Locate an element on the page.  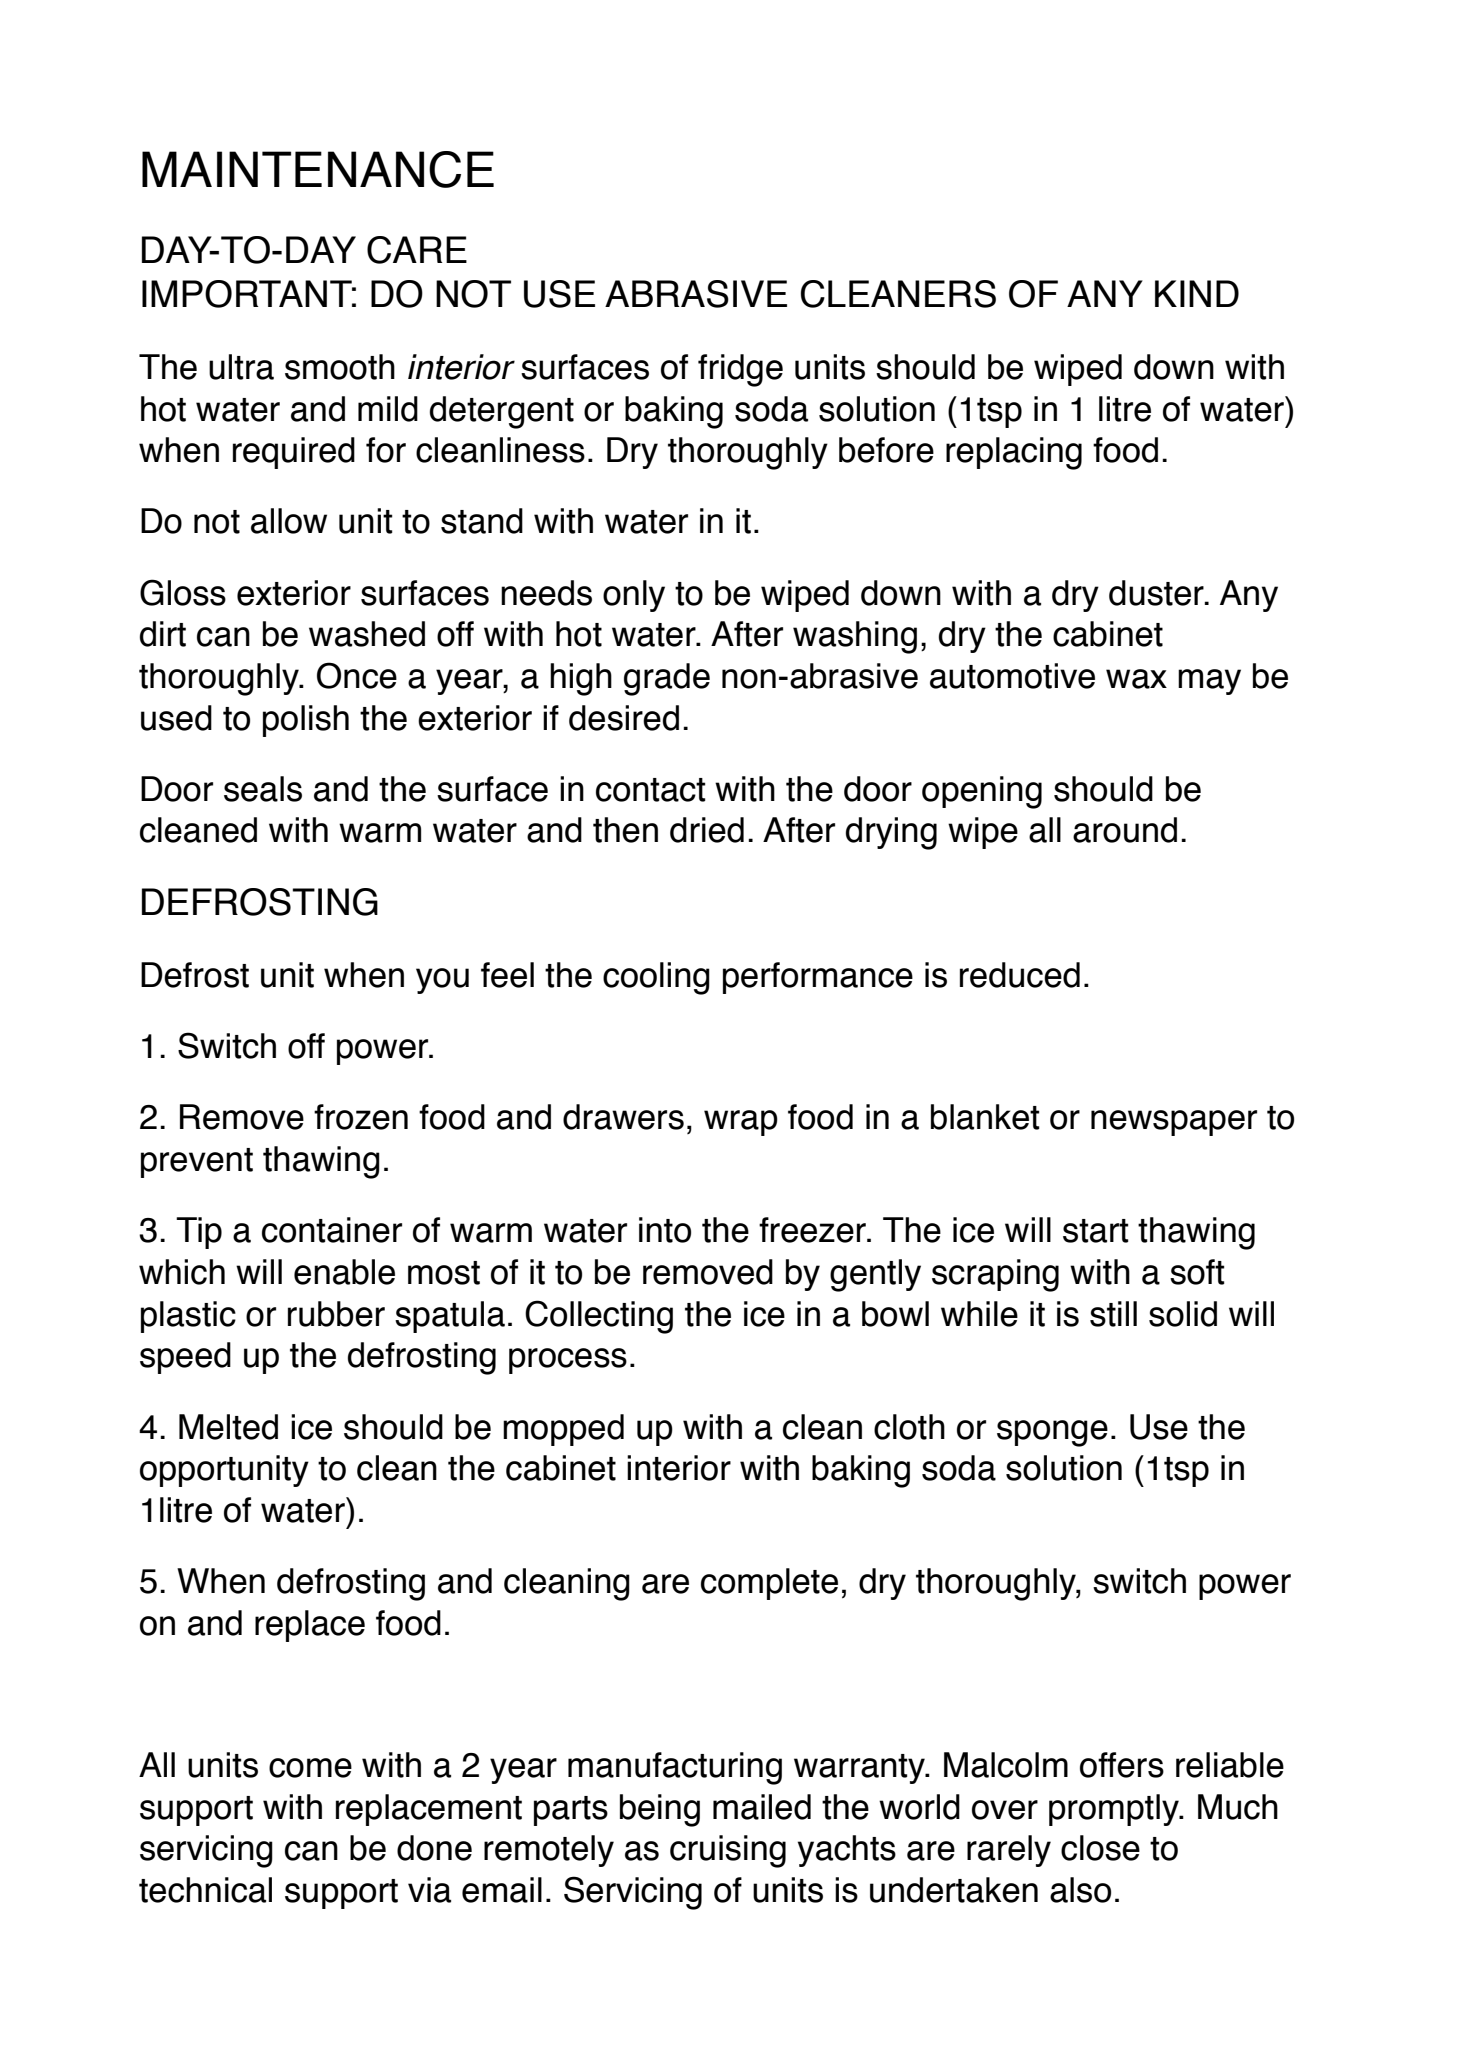
KIND is located at coordinates (1197, 293).
